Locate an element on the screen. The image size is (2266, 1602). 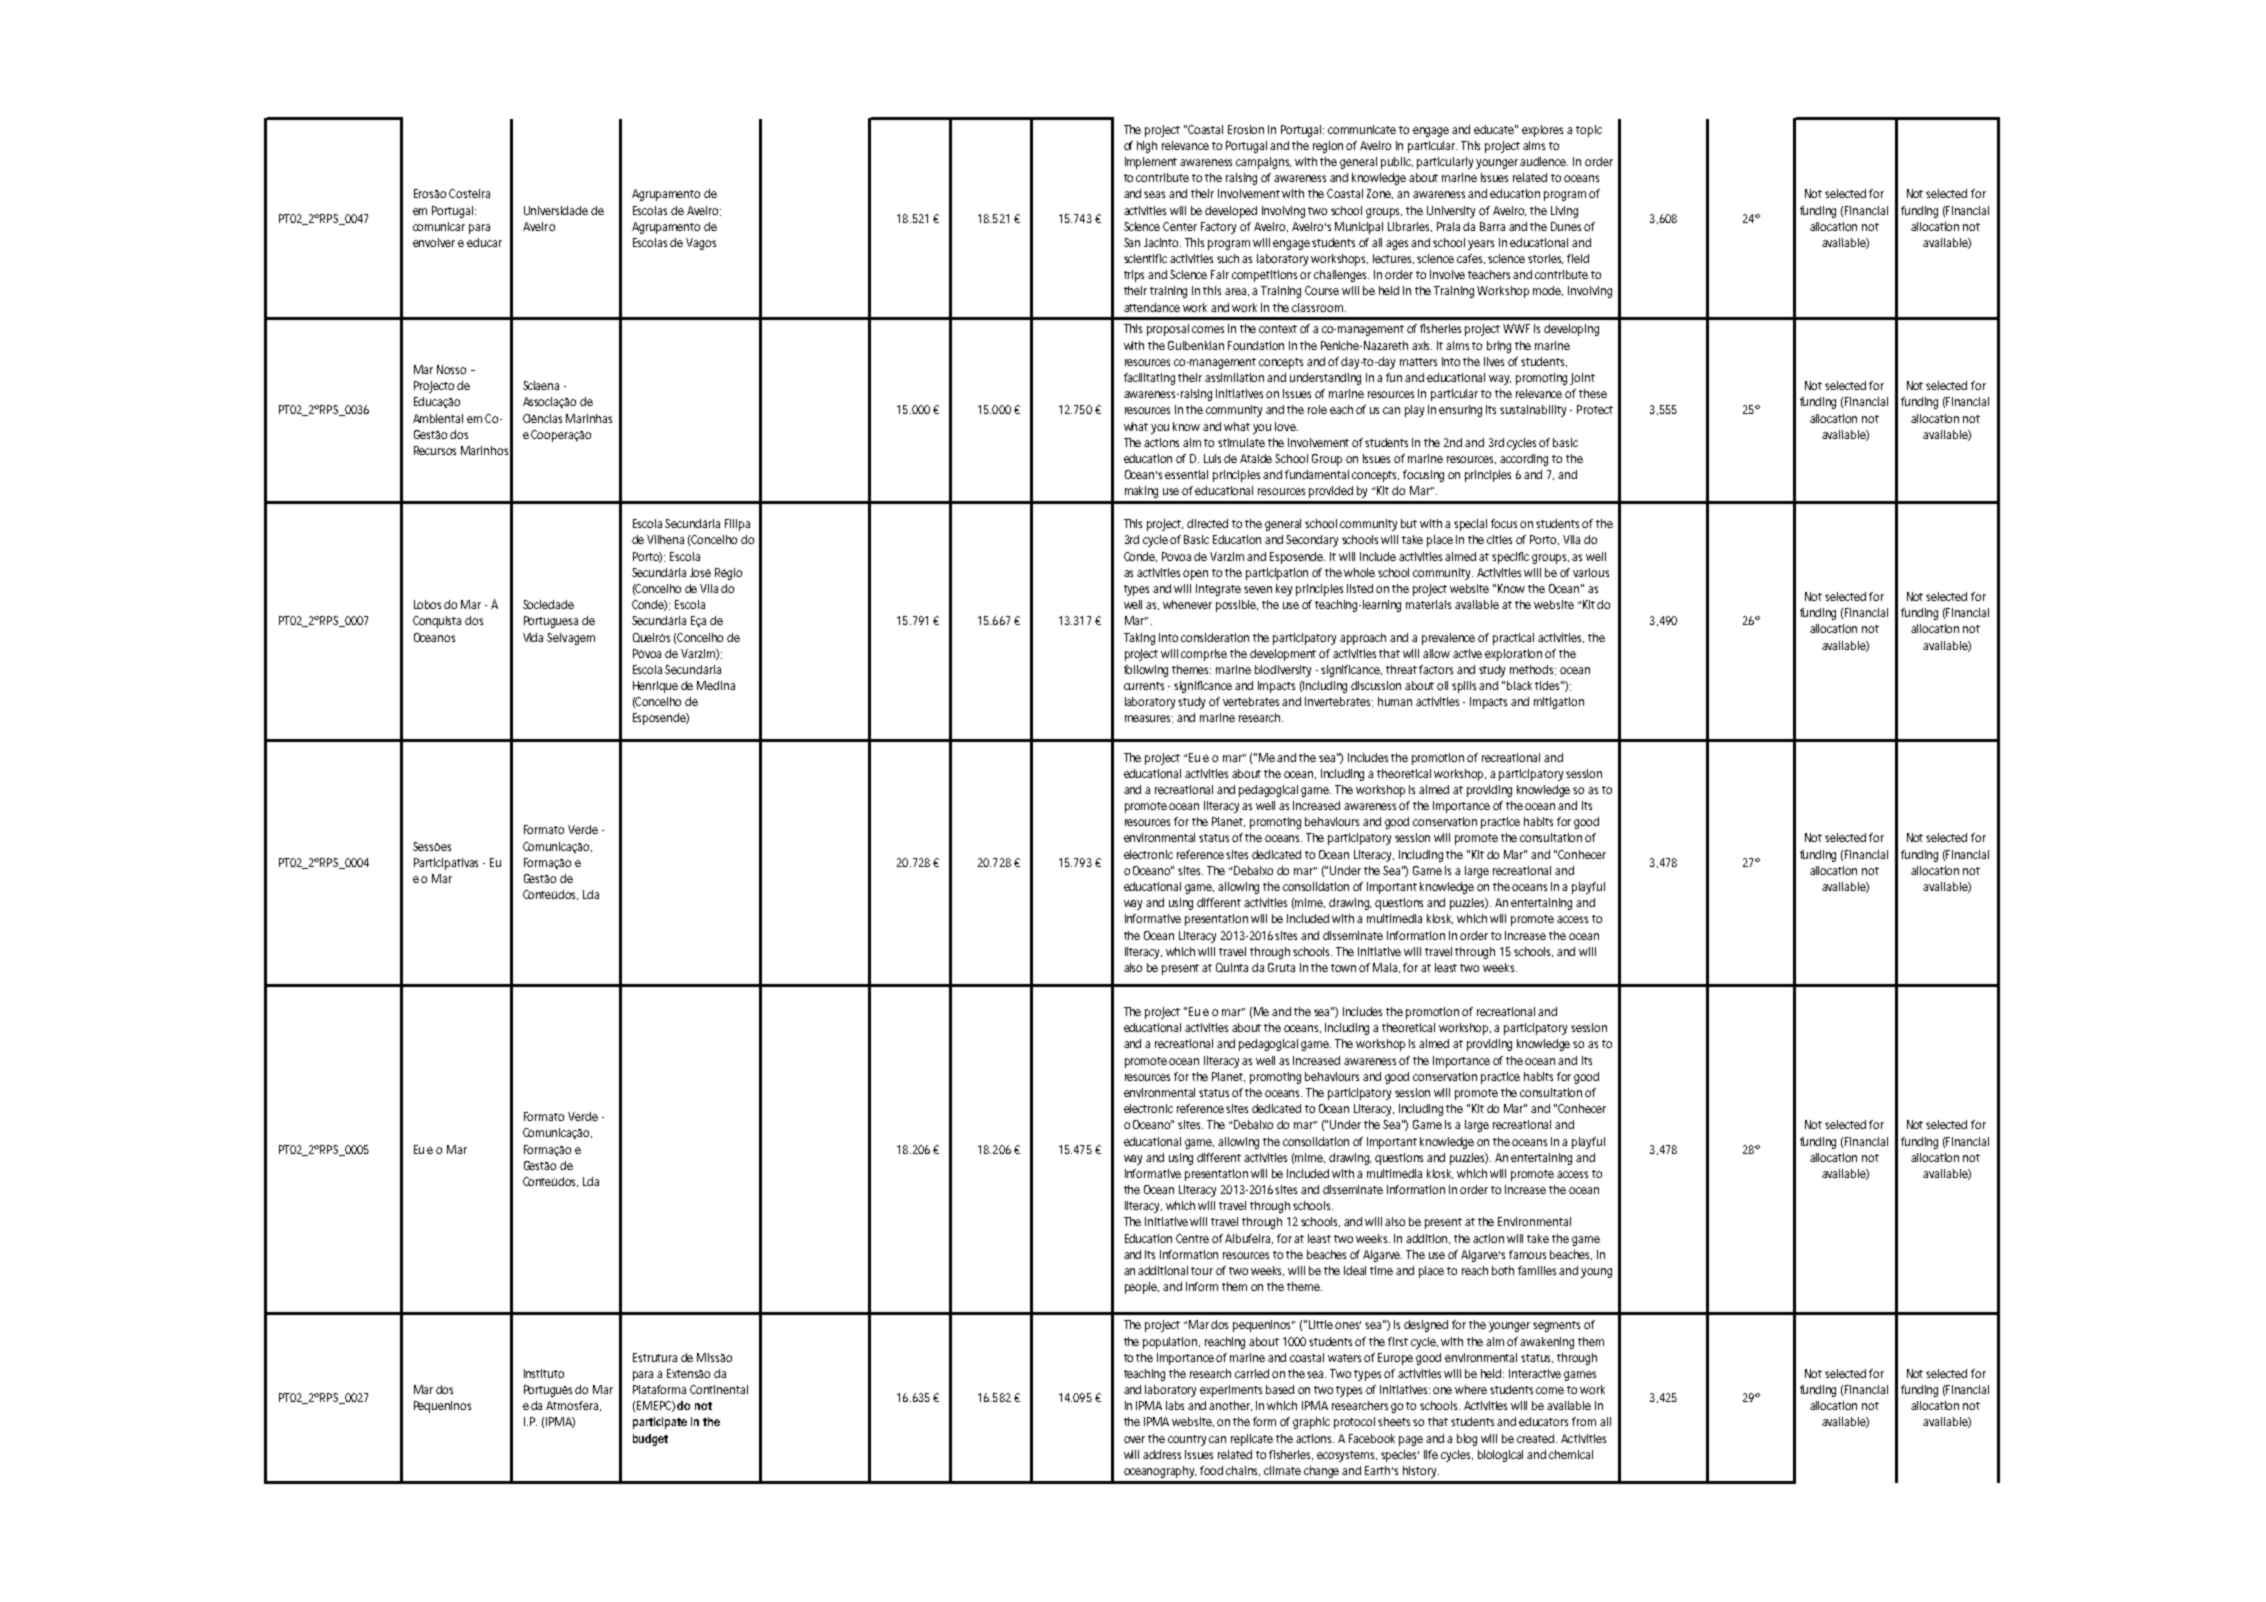
public is located at coordinates (1397, 163).
